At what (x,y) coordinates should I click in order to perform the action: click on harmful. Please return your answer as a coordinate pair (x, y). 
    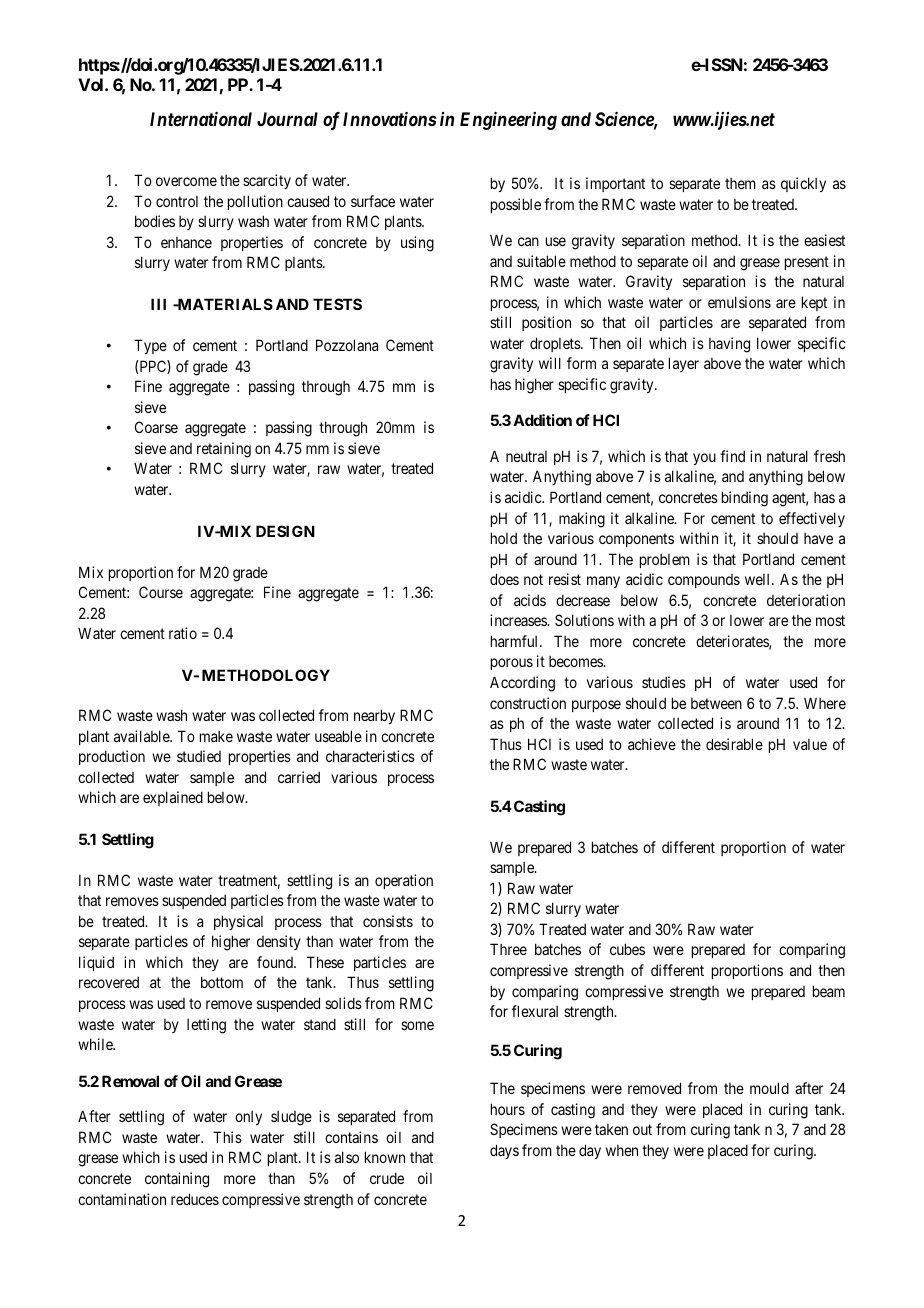
    Looking at the image, I should click on (516, 641).
